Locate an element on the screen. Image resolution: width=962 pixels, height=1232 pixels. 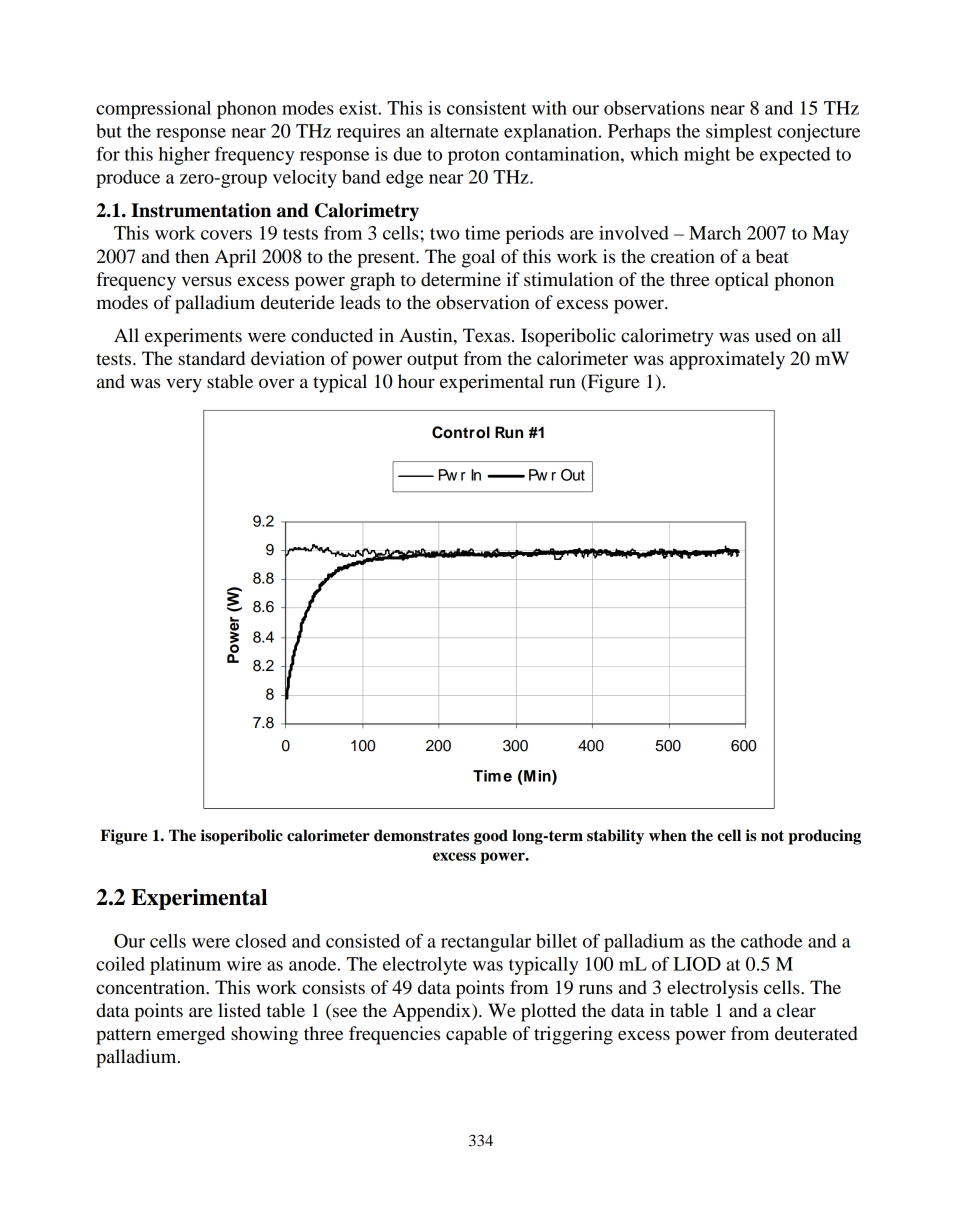
very is located at coordinates (184, 385).
